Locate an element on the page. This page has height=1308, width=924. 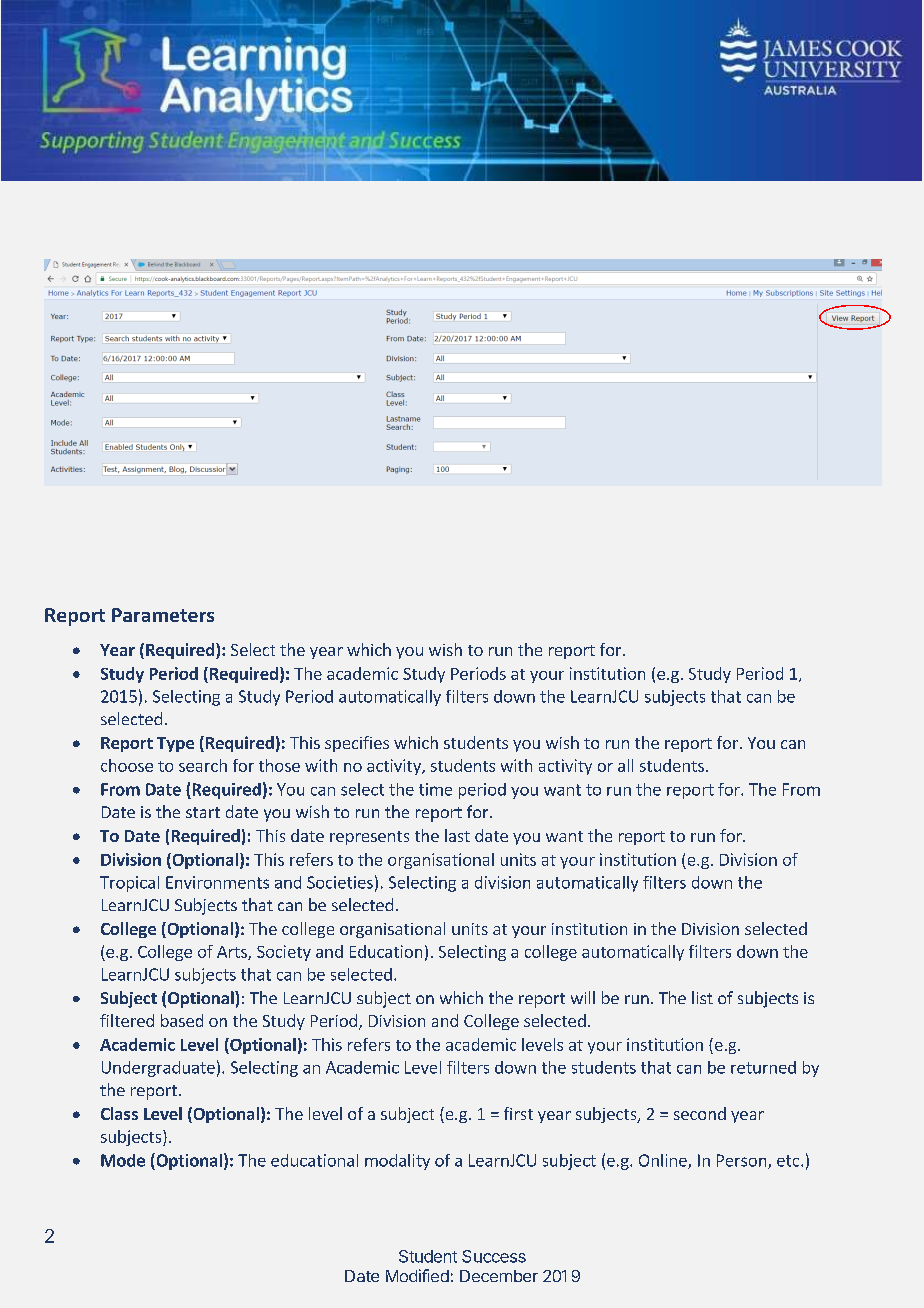
second is located at coordinates (700, 1113).
